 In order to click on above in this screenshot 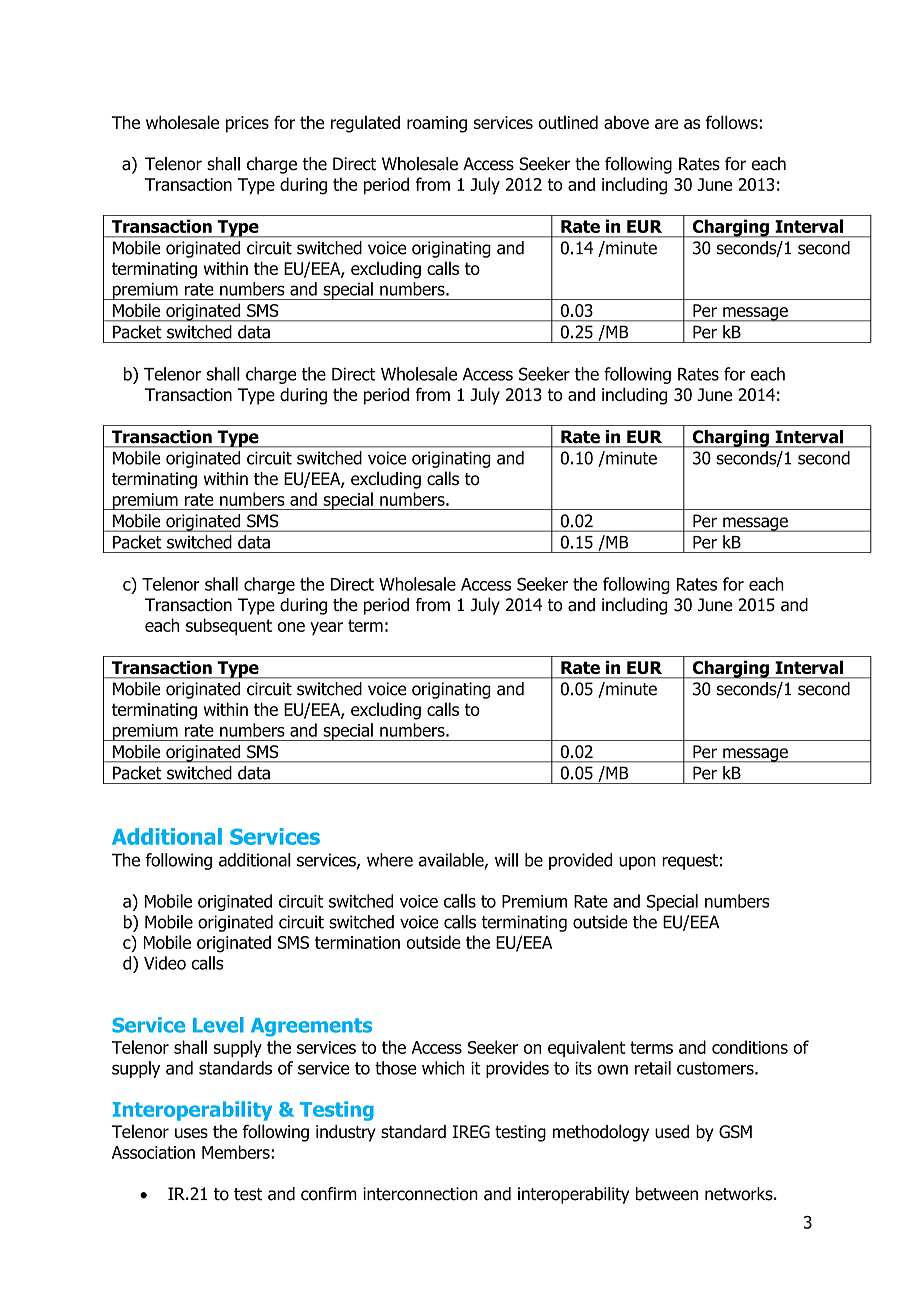, I will do `click(626, 122)`.
